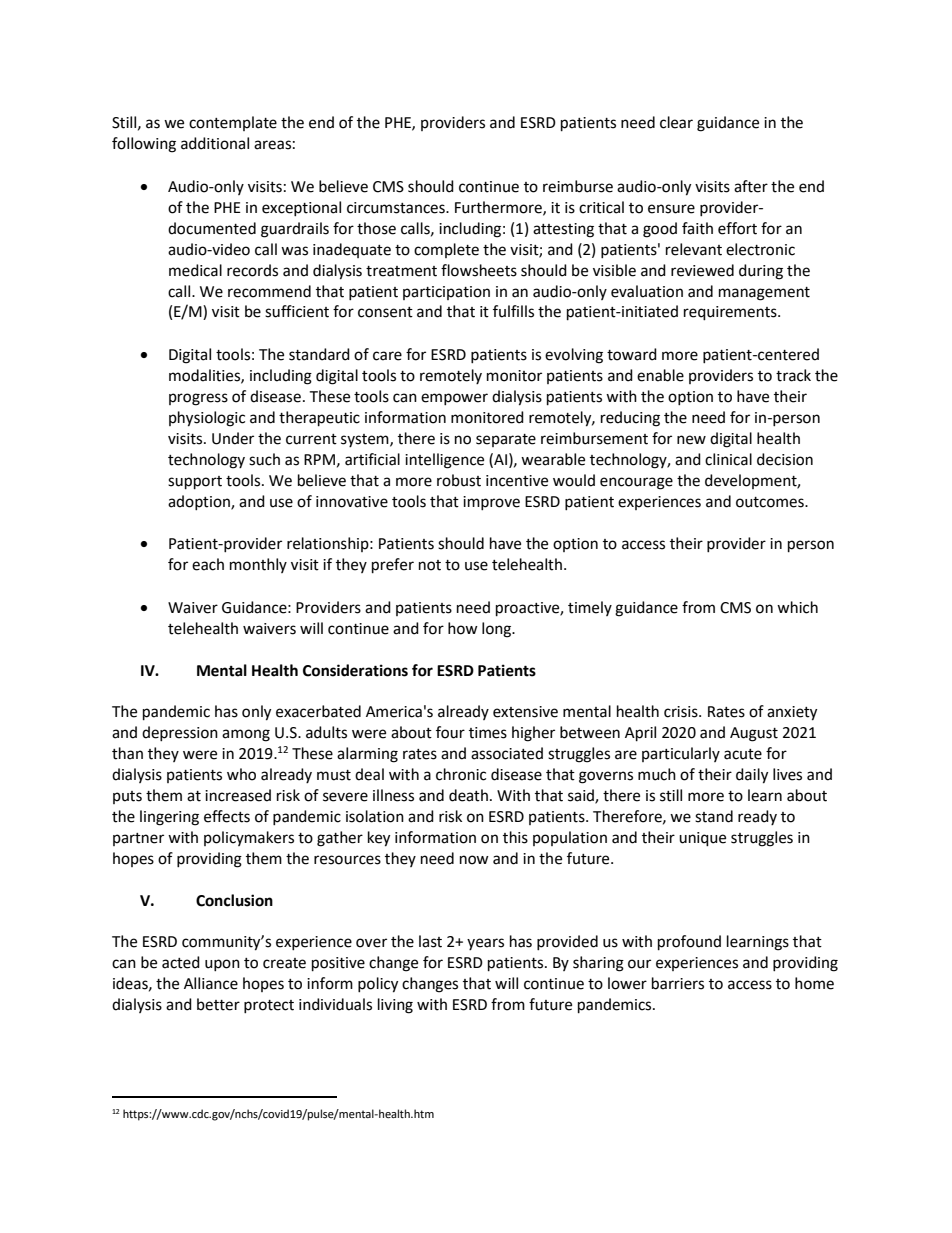 This screenshot has height=1233, width=952. What do you see at coordinates (461, 774) in the screenshot?
I see `chronic` at bounding box center [461, 774].
